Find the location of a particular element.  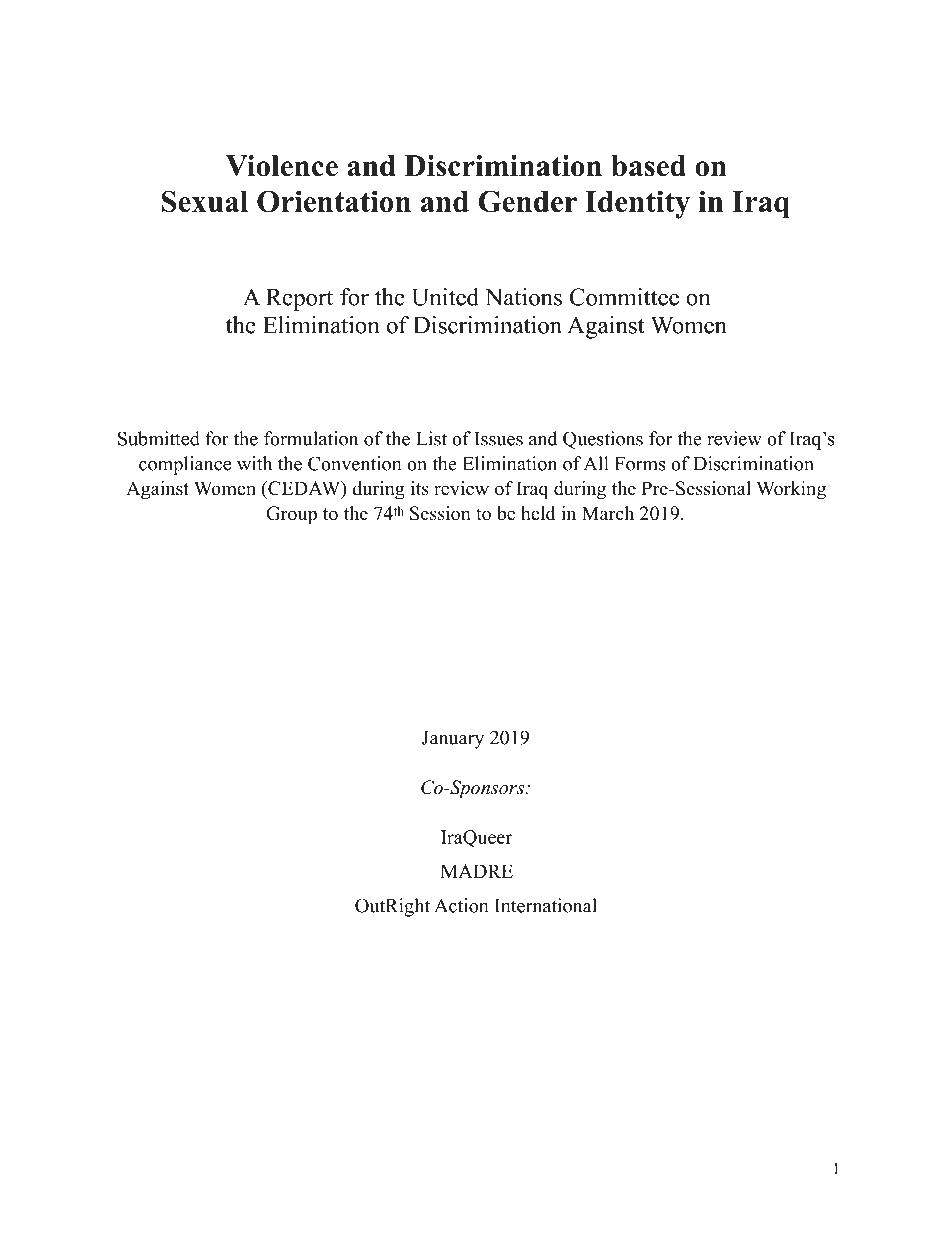

based is located at coordinates (648, 166).
